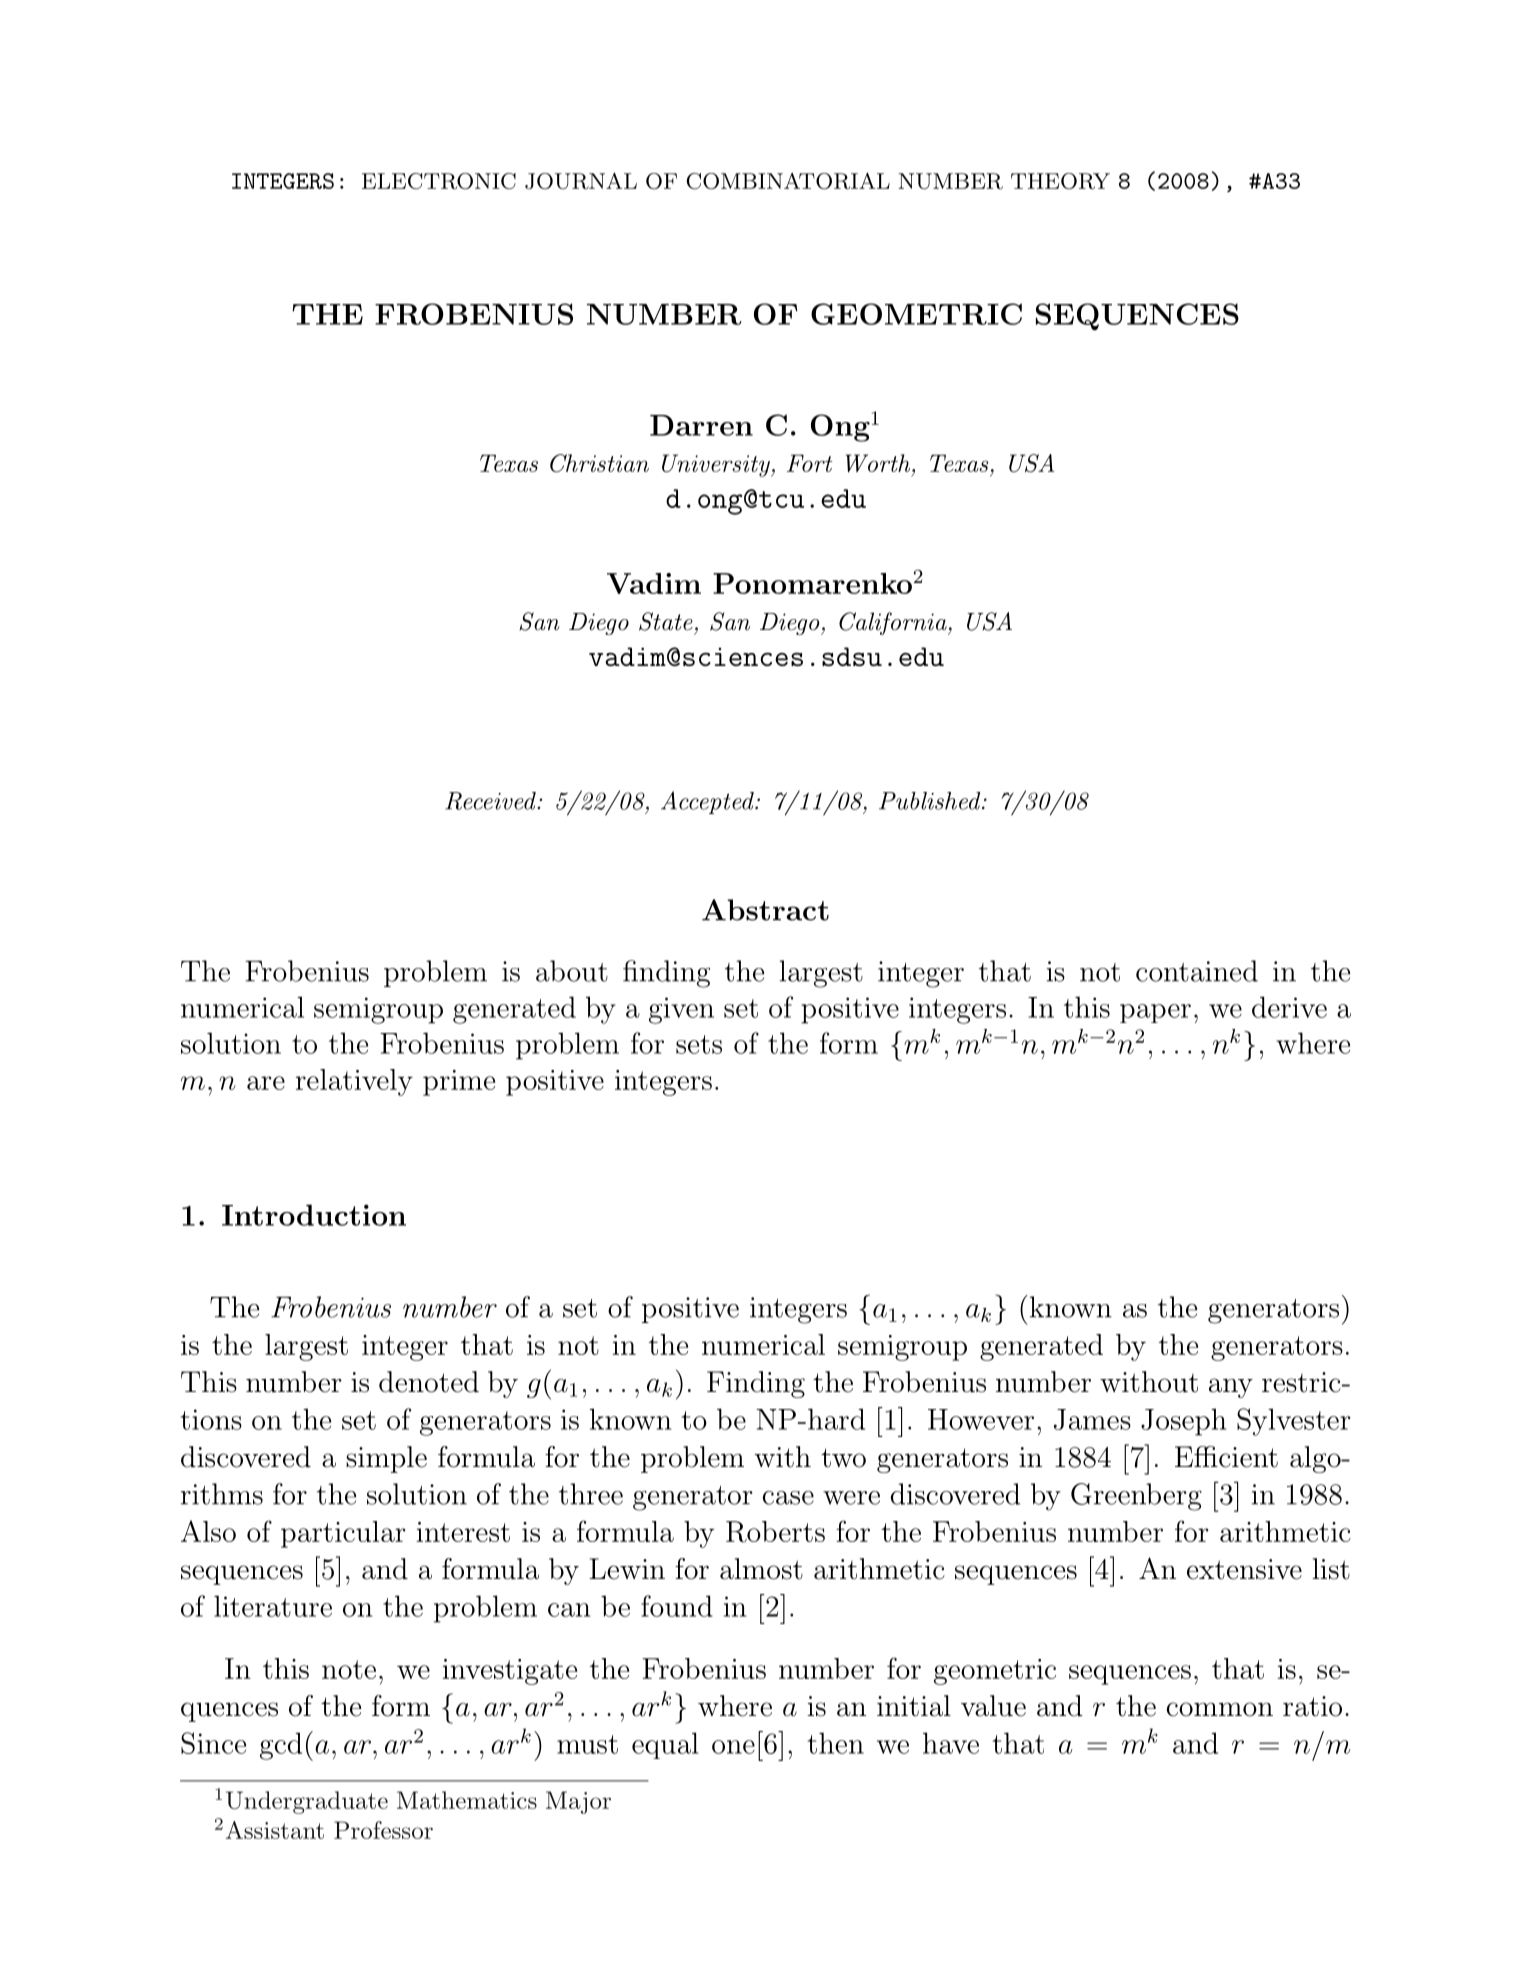 The image size is (1531, 1981). What do you see at coordinates (383, 1830) in the screenshot?
I see `Professor` at bounding box center [383, 1830].
